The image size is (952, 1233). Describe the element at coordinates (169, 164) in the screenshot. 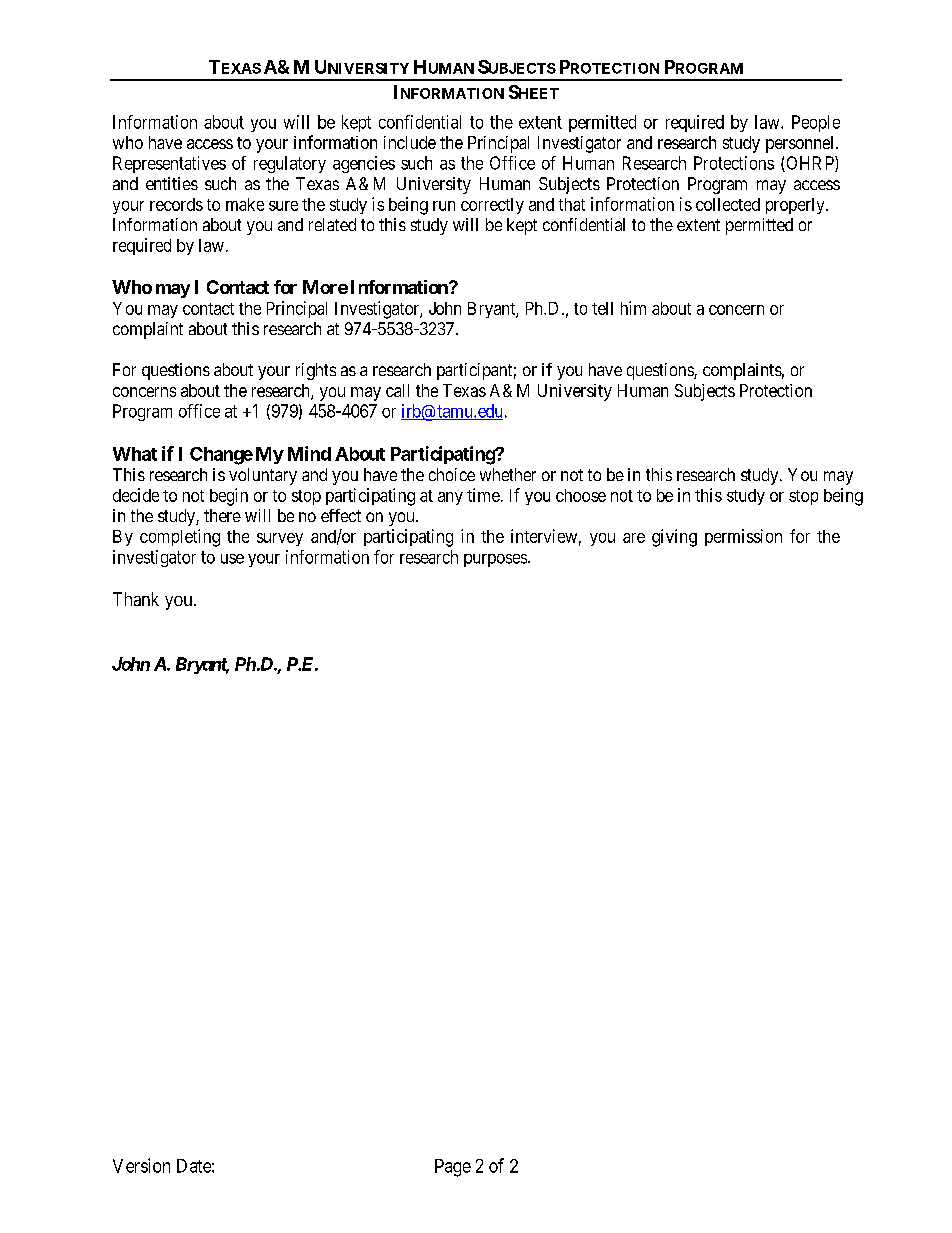

I see `Representatives` at that location.
